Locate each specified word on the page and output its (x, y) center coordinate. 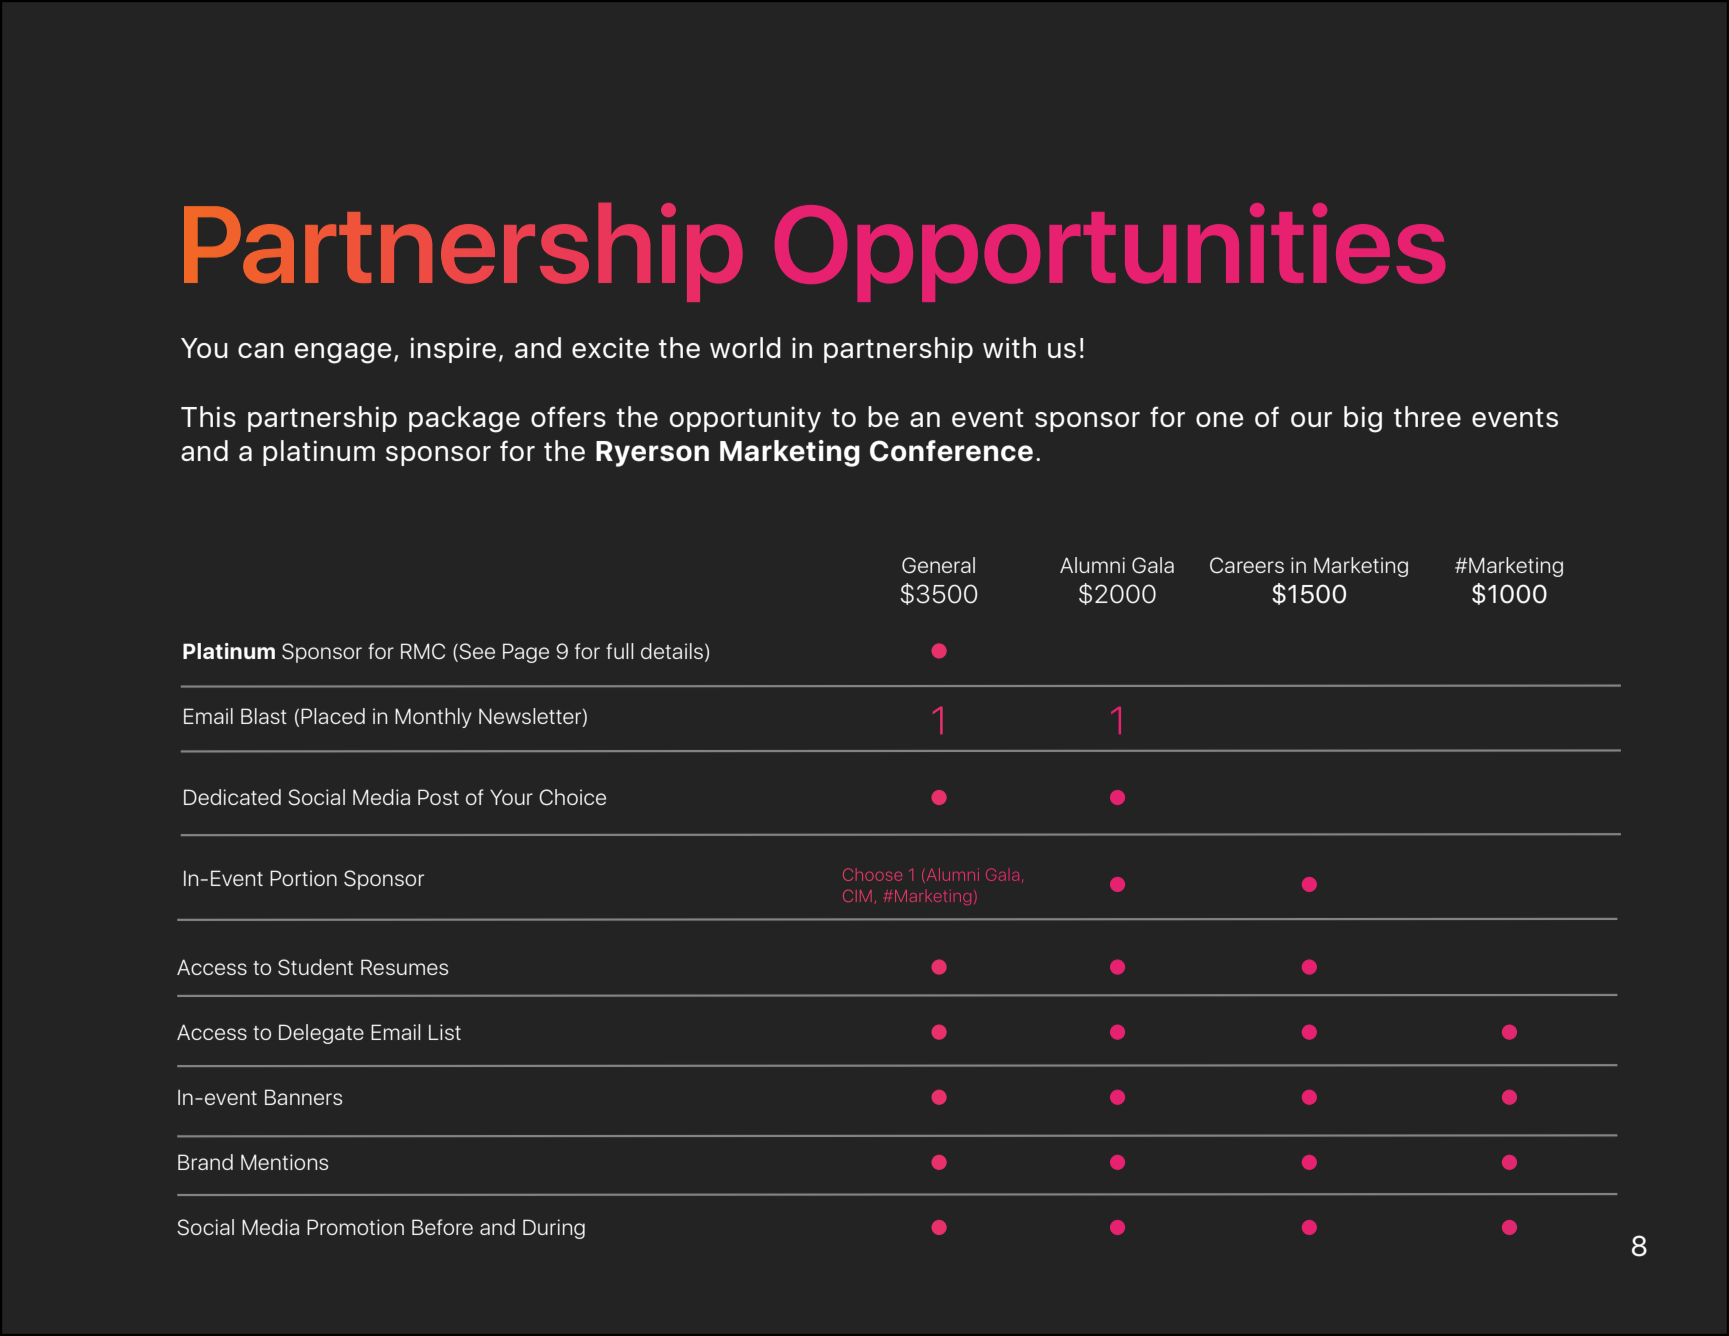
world (745, 347)
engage (343, 353)
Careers (1247, 565)
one (1220, 419)
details (672, 651)
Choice (572, 797)
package (464, 419)
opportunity (745, 419)
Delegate (321, 1034)
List (445, 1032)
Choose (872, 874)
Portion (303, 878)
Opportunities (1110, 252)
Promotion (355, 1227)
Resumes (404, 967)
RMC (423, 651)
